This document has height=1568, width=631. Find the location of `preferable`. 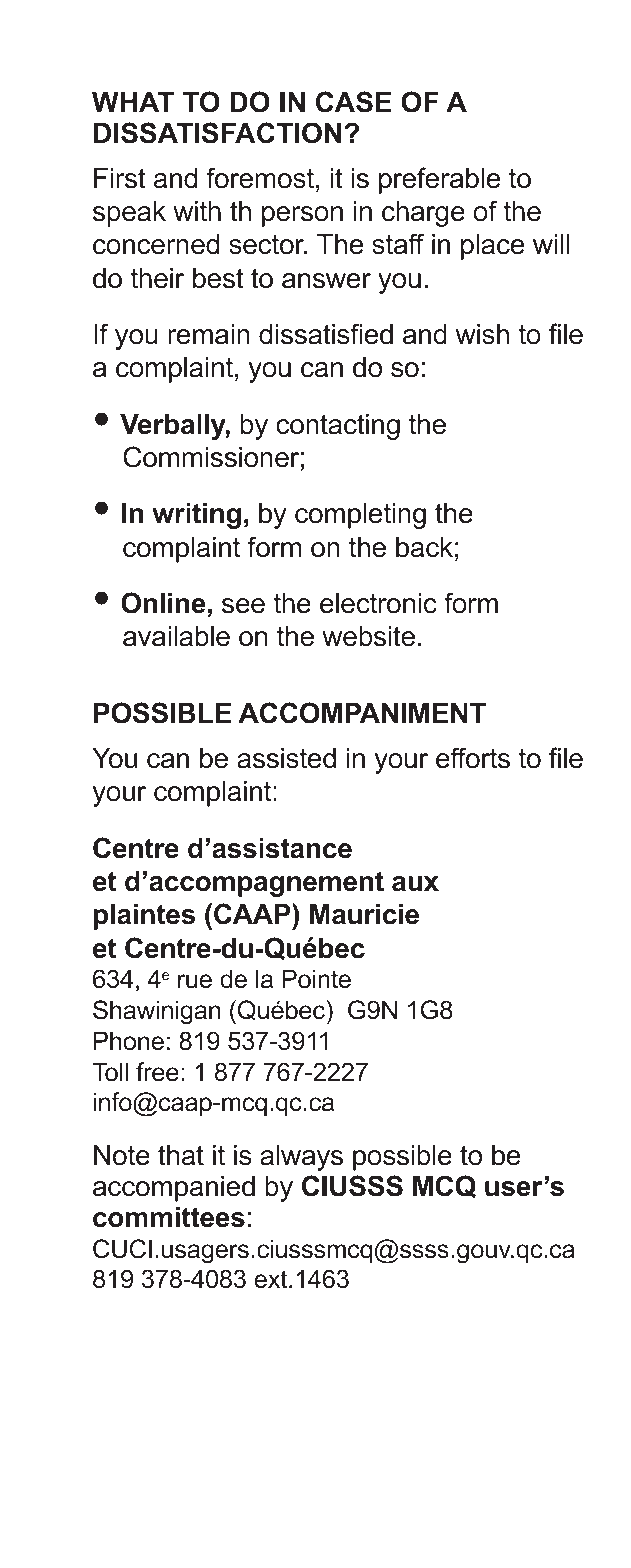

preferable is located at coordinates (439, 180).
